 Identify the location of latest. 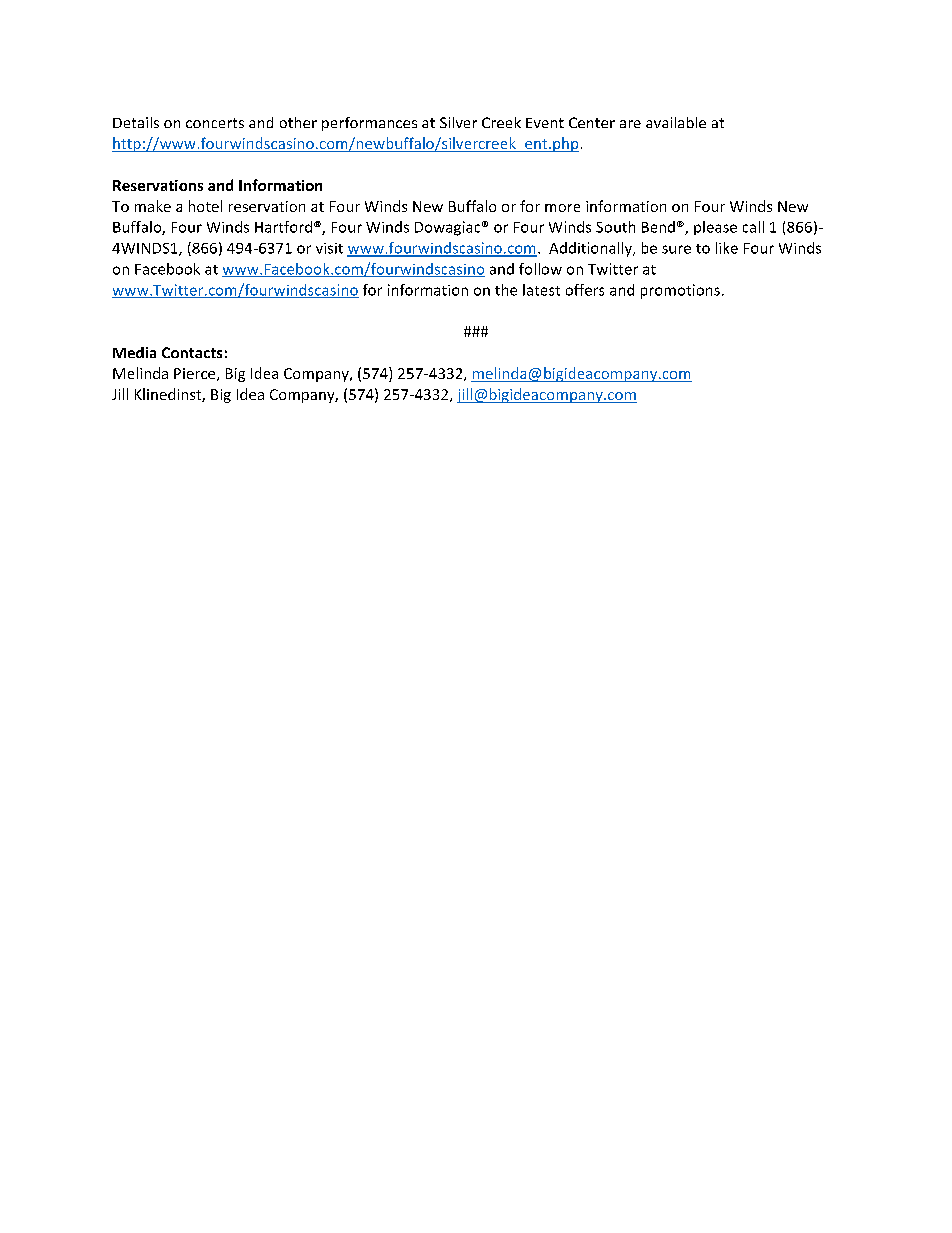
(541, 290).
